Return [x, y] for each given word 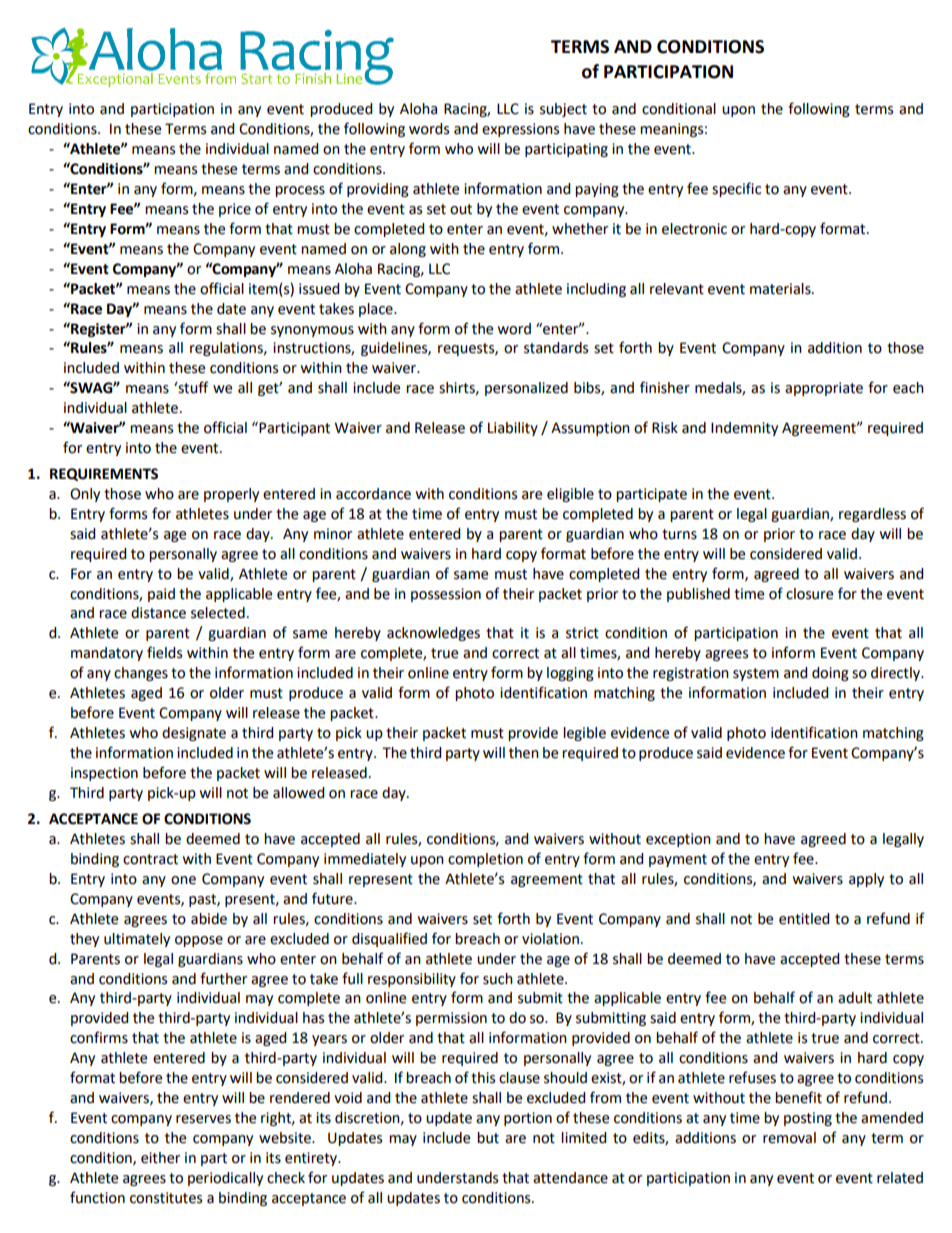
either [160, 1158]
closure [809, 594]
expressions [520, 130]
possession [446, 595]
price [235, 210]
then [524, 753]
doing [830, 674]
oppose [199, 941]
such [498, 979]
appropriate [824, 389]
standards [556, 348]
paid [161, 595]
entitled [804, 919]
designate [194, 734]
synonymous [312, 331]
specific [736, 189]
